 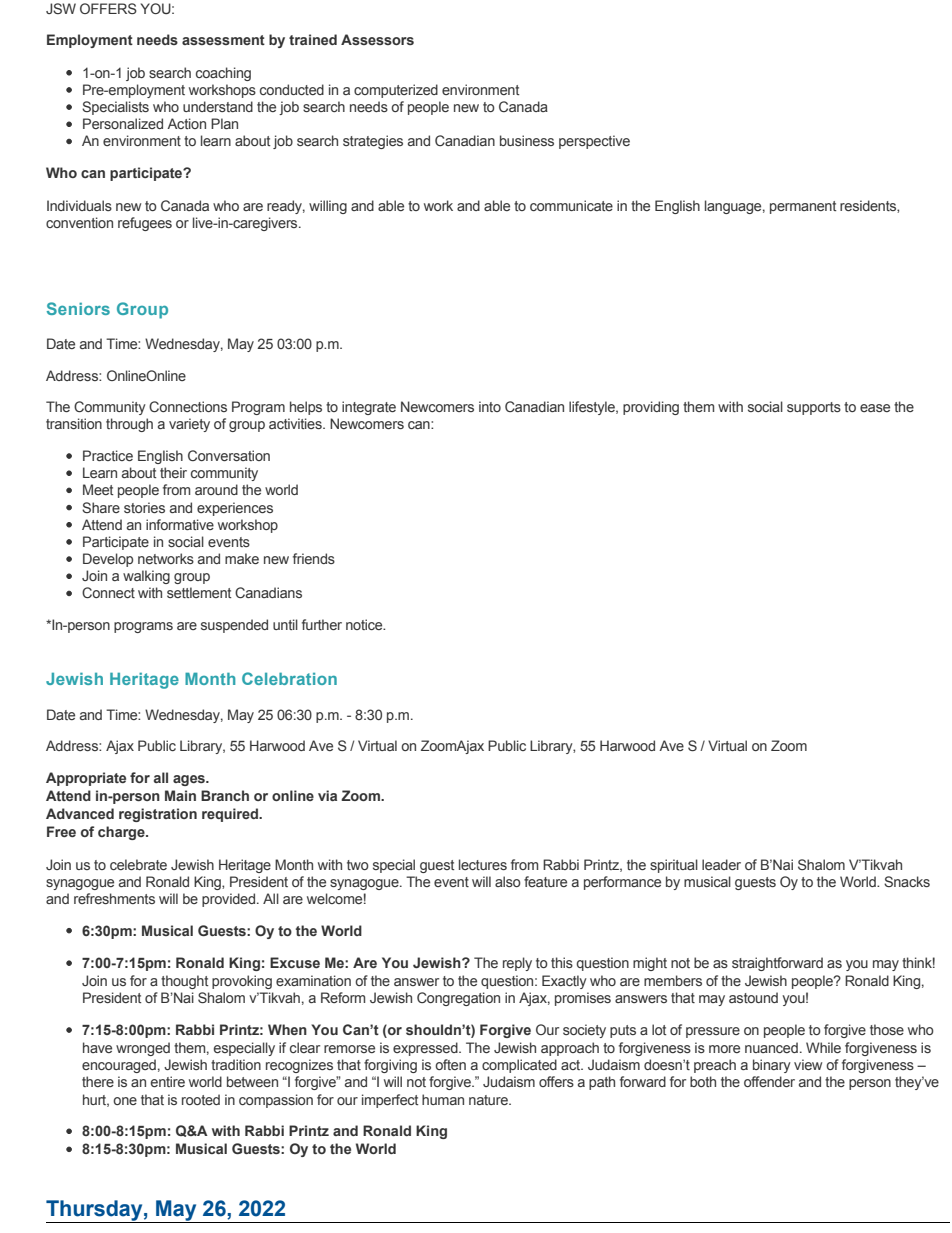 What do you see at coordinates (803, 207) in the image?
I see `permanent` at bounding box center [803, 207].
